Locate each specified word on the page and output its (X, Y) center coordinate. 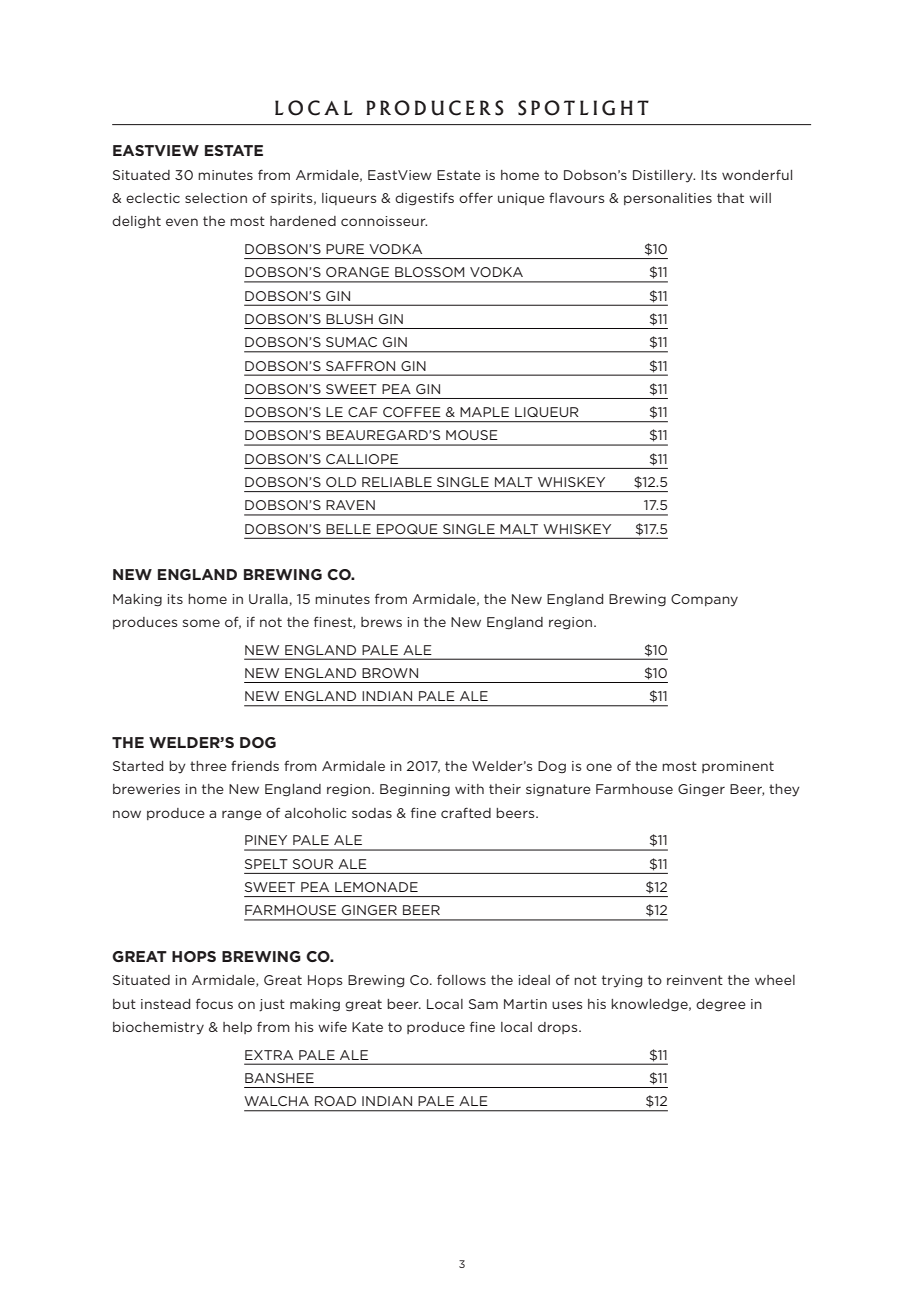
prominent (738, 767)
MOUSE (472, 435)
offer (476, 197)
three (208, 766)
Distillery (664, 176)
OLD (341, 482)
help (237, 1028)
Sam (483, 1004)
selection (216, 198)
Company (704, 600)
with (469, 789)
